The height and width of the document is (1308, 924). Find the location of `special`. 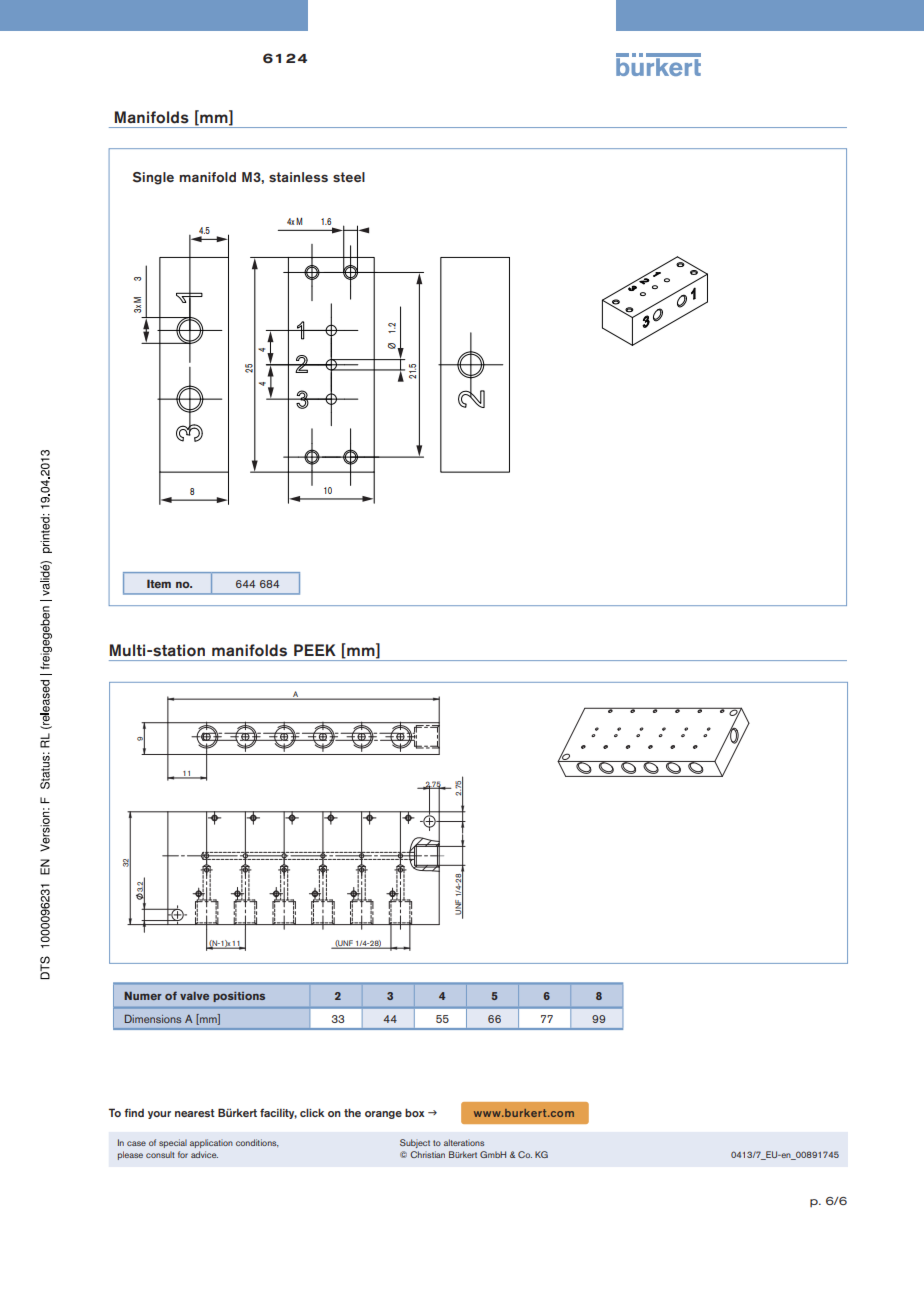

special is located at coordinates (173, 1143).
